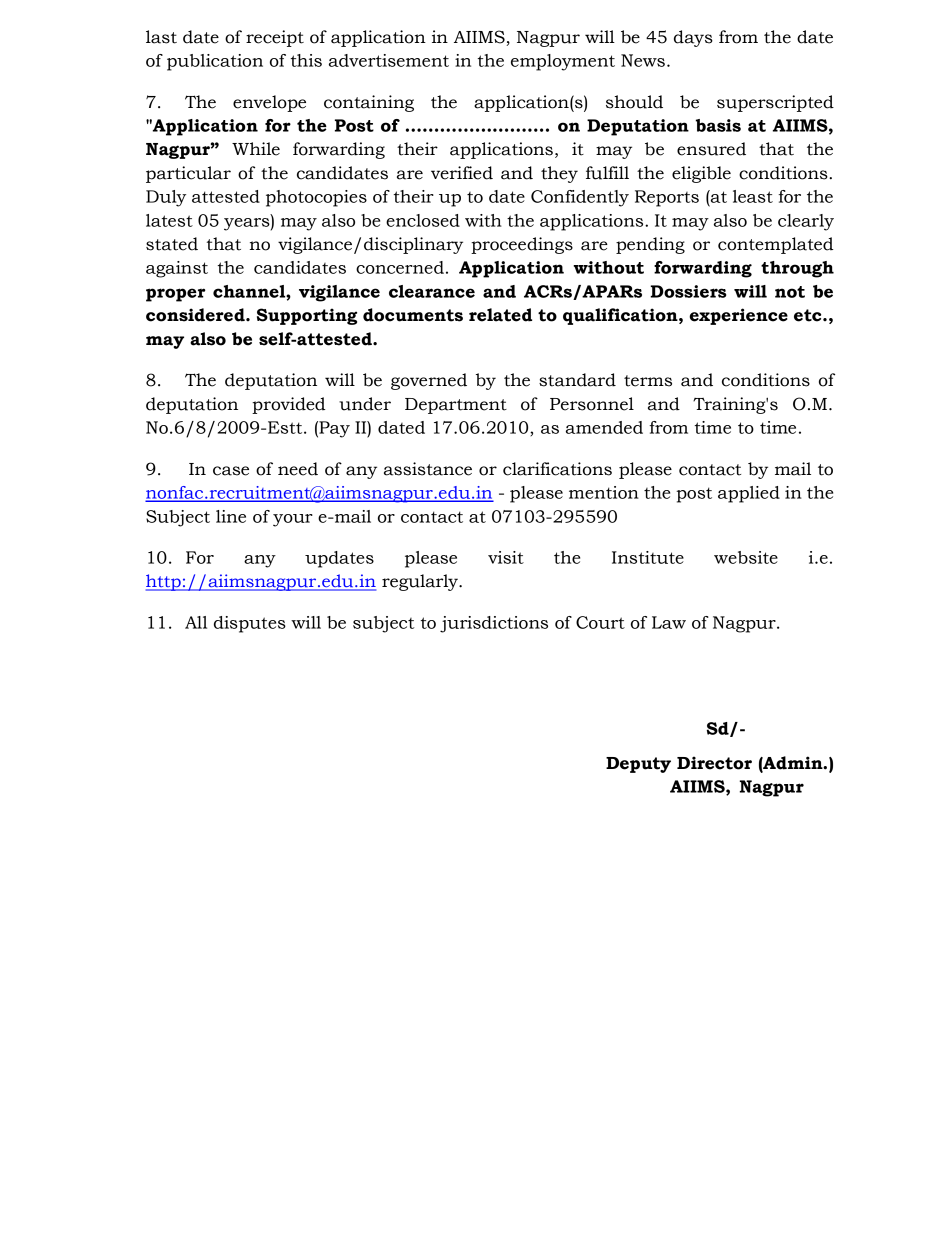 The image size is (952, 1233). I want to click on terms, so click(648, 381).
